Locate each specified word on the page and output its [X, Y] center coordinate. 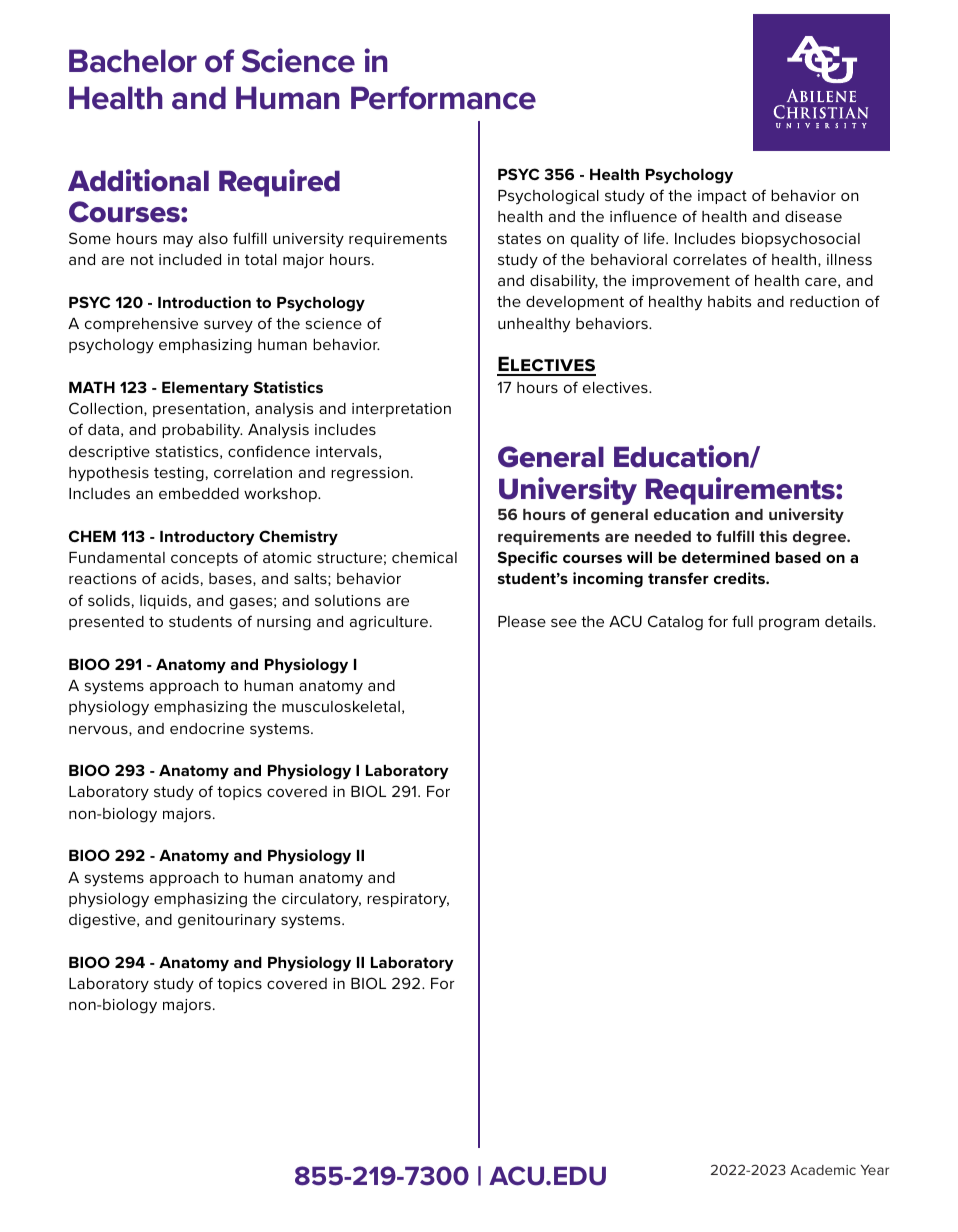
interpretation [401, 410]
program [789, 624]
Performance [443, 98]
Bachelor [133, 61]
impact [722, 197]
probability [202, 431]
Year [875, 1170]
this [773, 536]
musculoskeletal [341, 706]
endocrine [207, 728]
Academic [823, 1170]
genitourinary [227, 921]
